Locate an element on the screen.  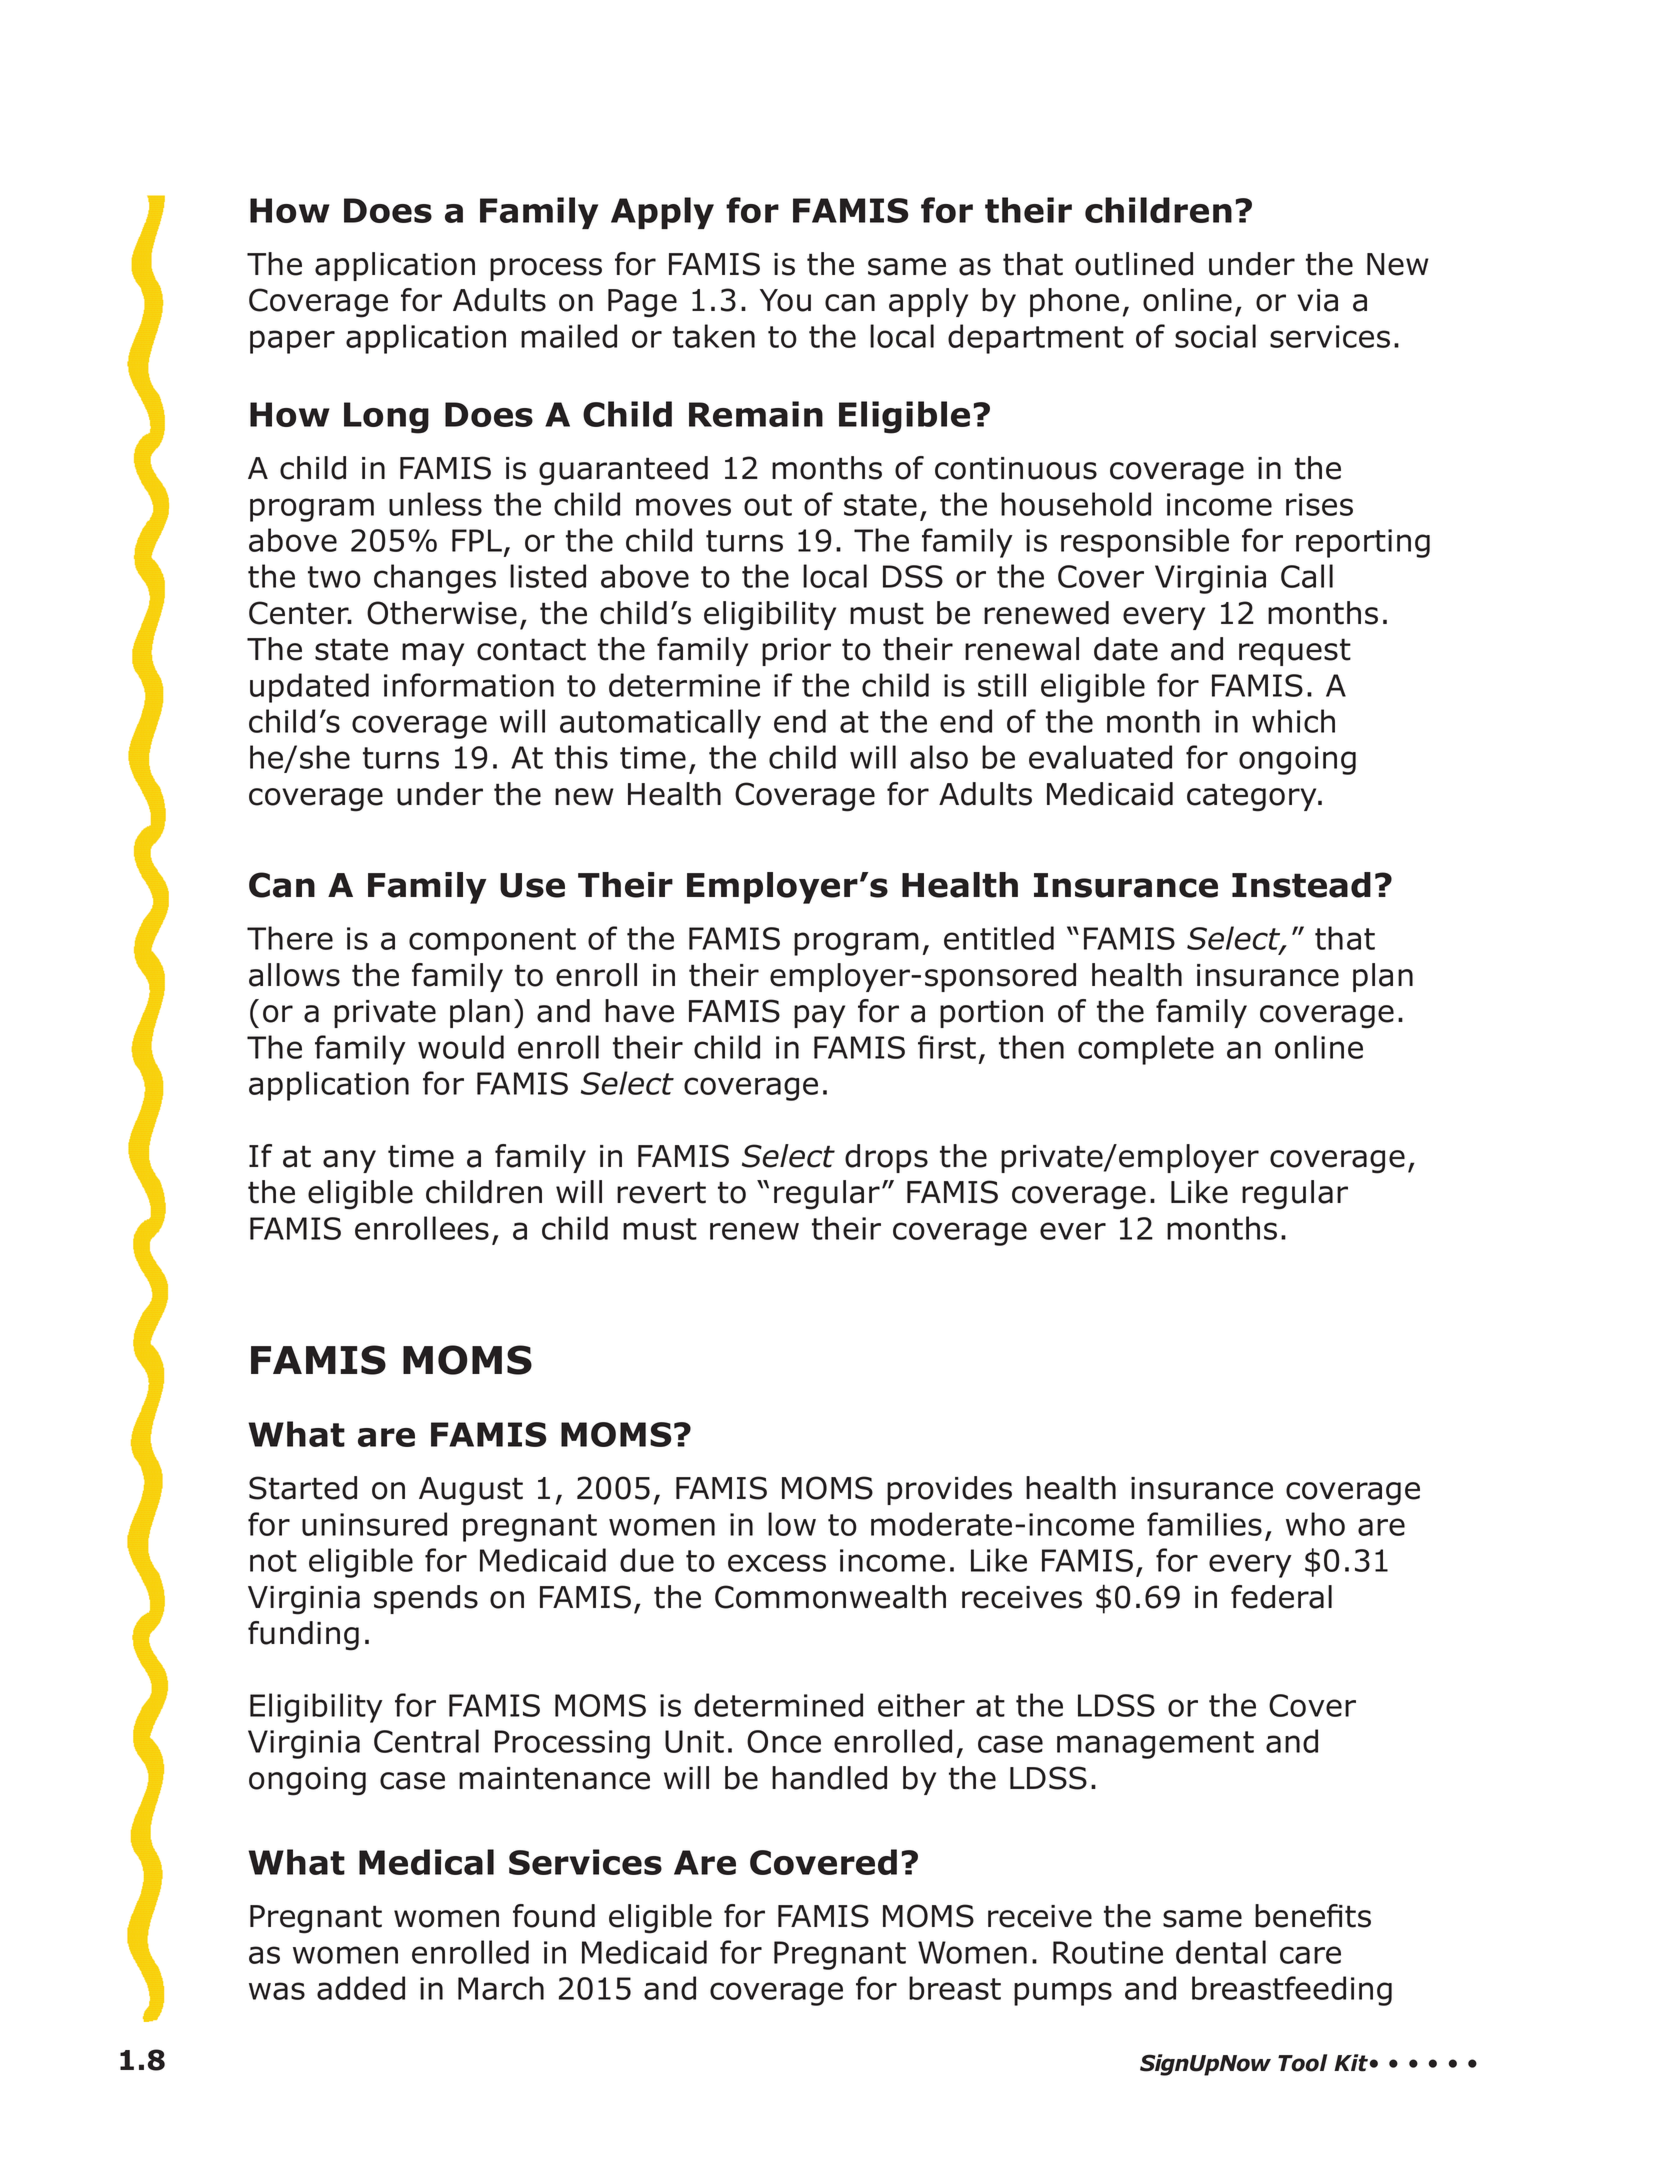
pay is located at coordinates (819, 1016).
